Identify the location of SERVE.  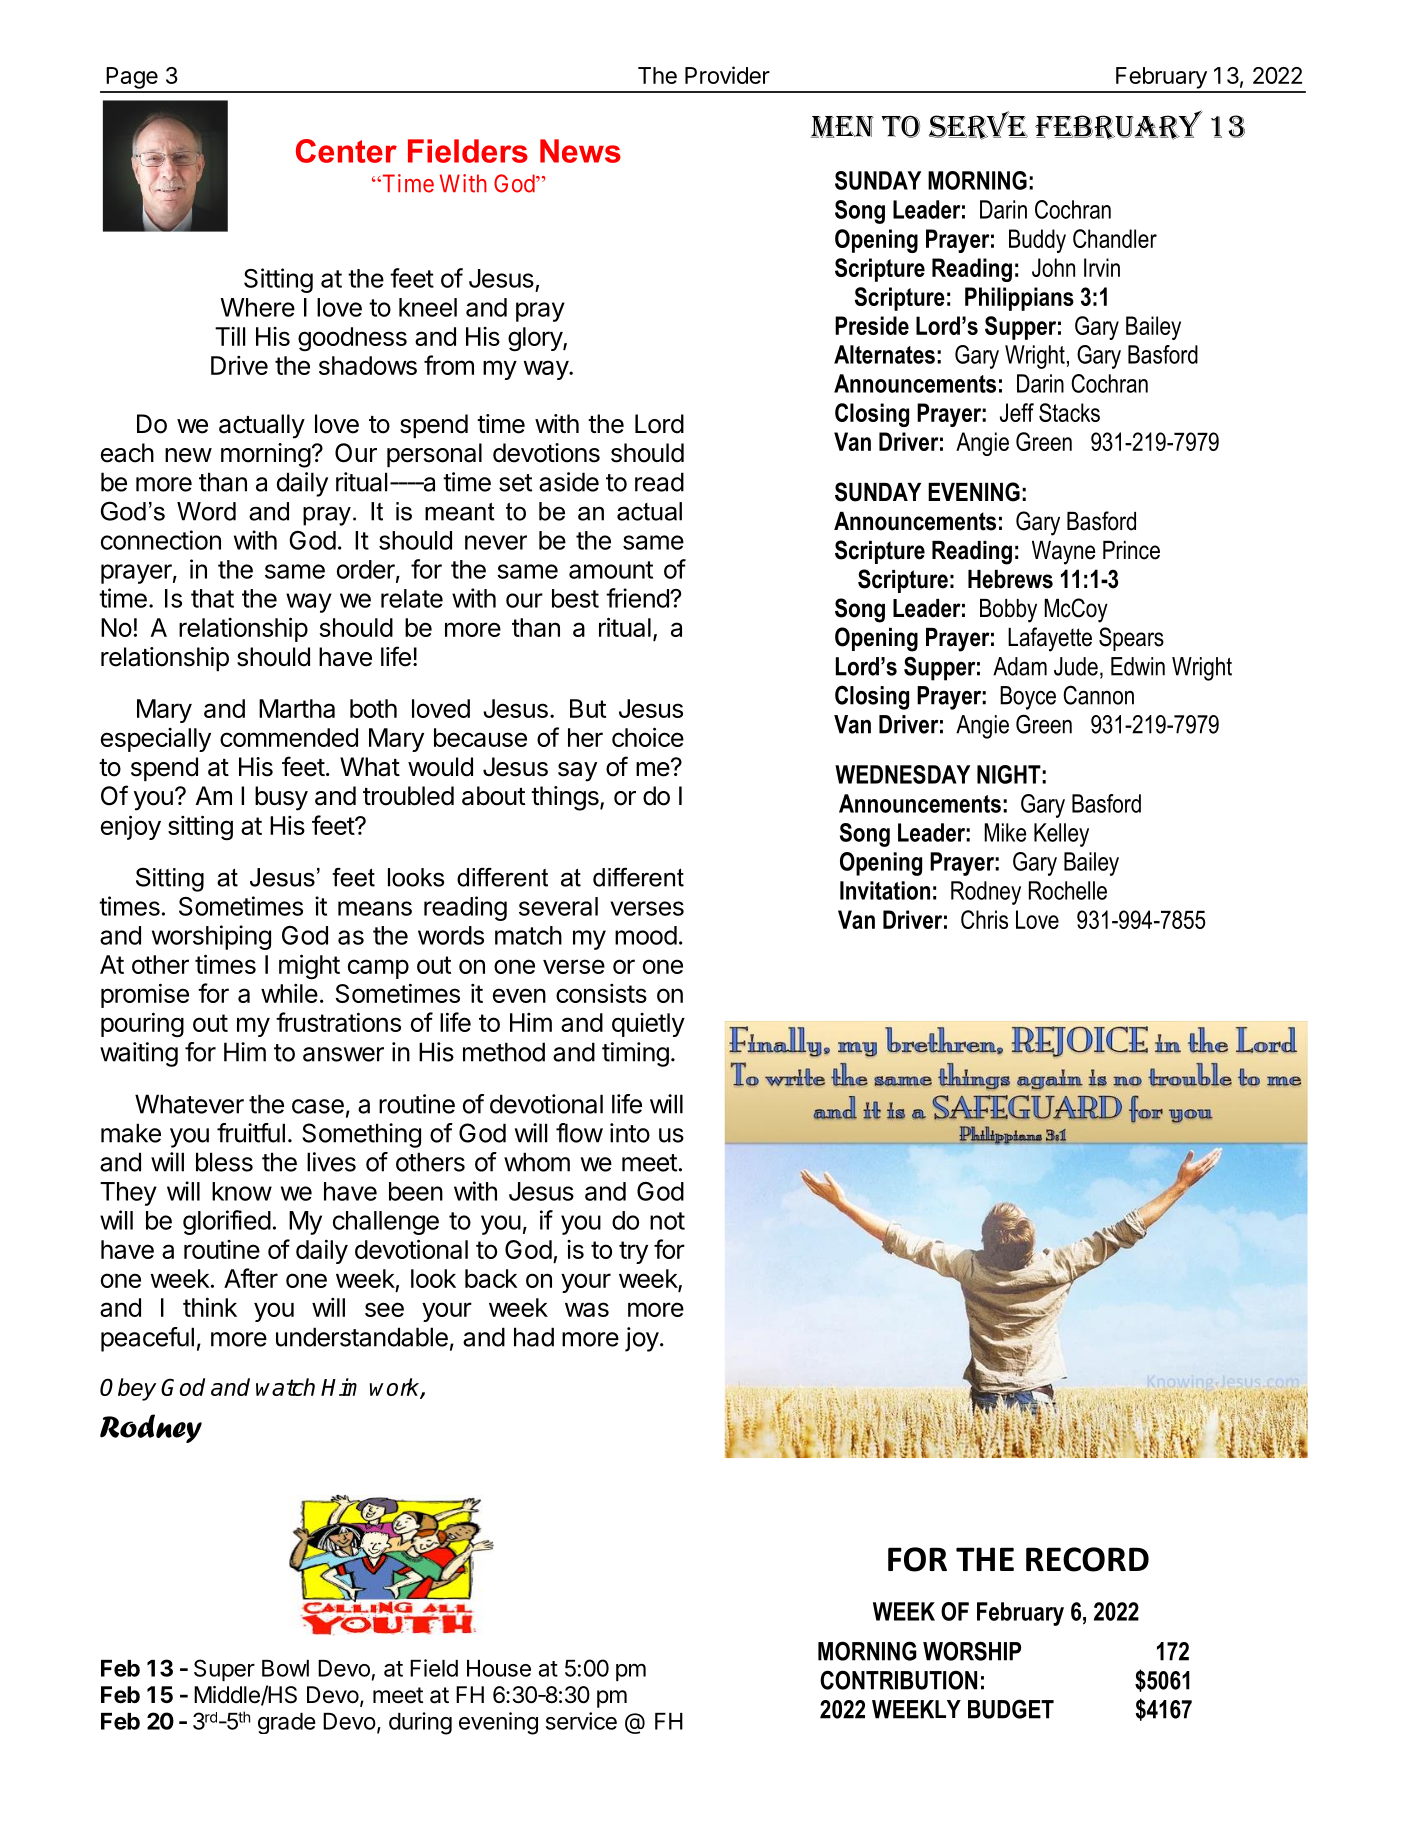
(978, 125).
